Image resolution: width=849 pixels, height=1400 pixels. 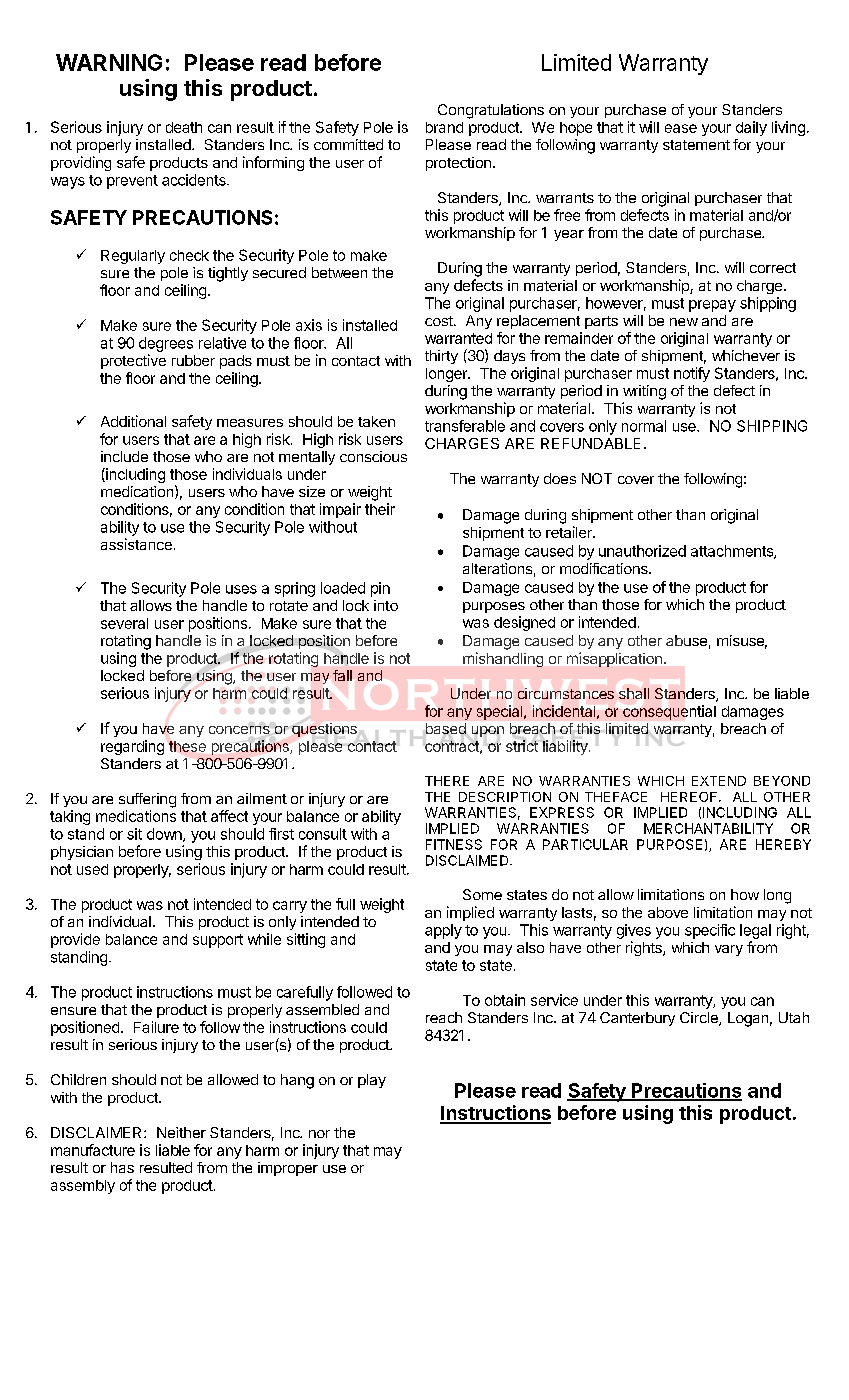 What do you see at coordinates (700, 1019) in the screenshot?
I see `Circle` at bounding box center [700, 1019].
